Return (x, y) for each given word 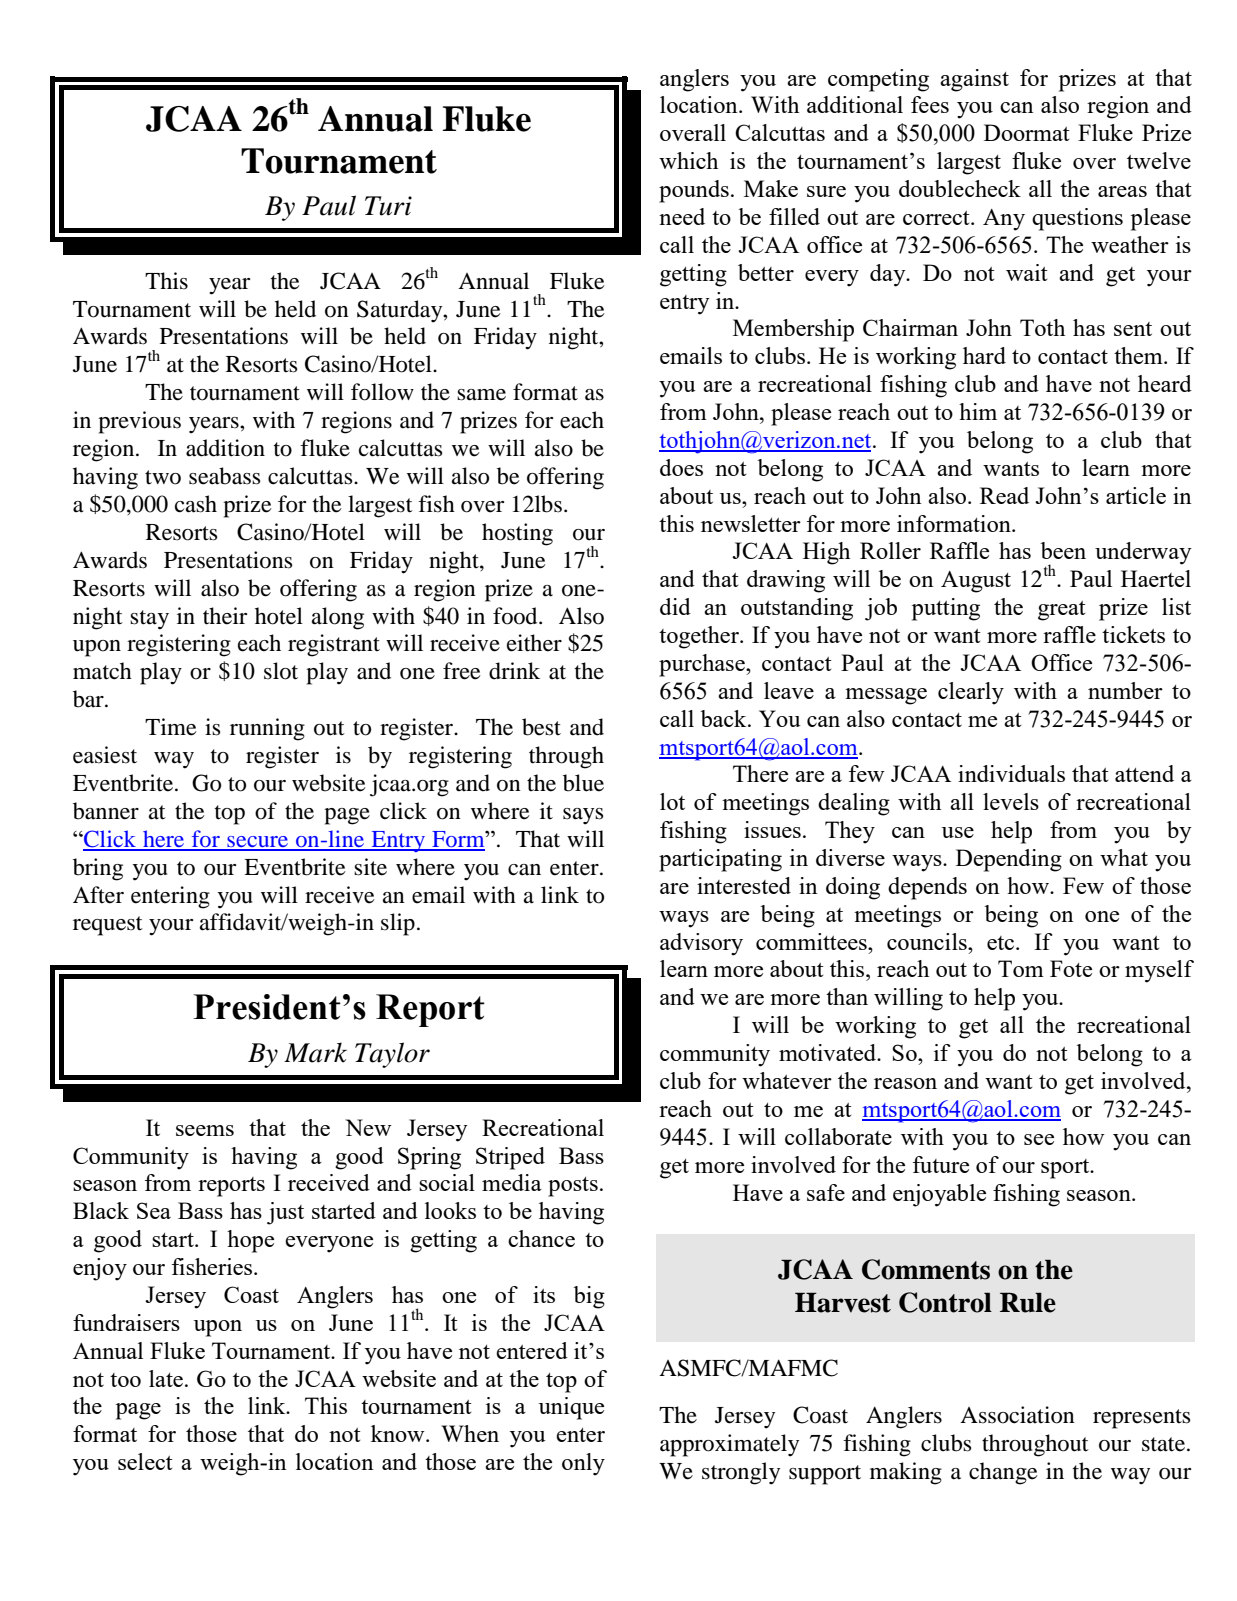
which (688, 160)
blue (583, 783)
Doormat (1026, 132)
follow (382, 392)
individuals (1011, 773)
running (267, 729)
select (145, 1461)
